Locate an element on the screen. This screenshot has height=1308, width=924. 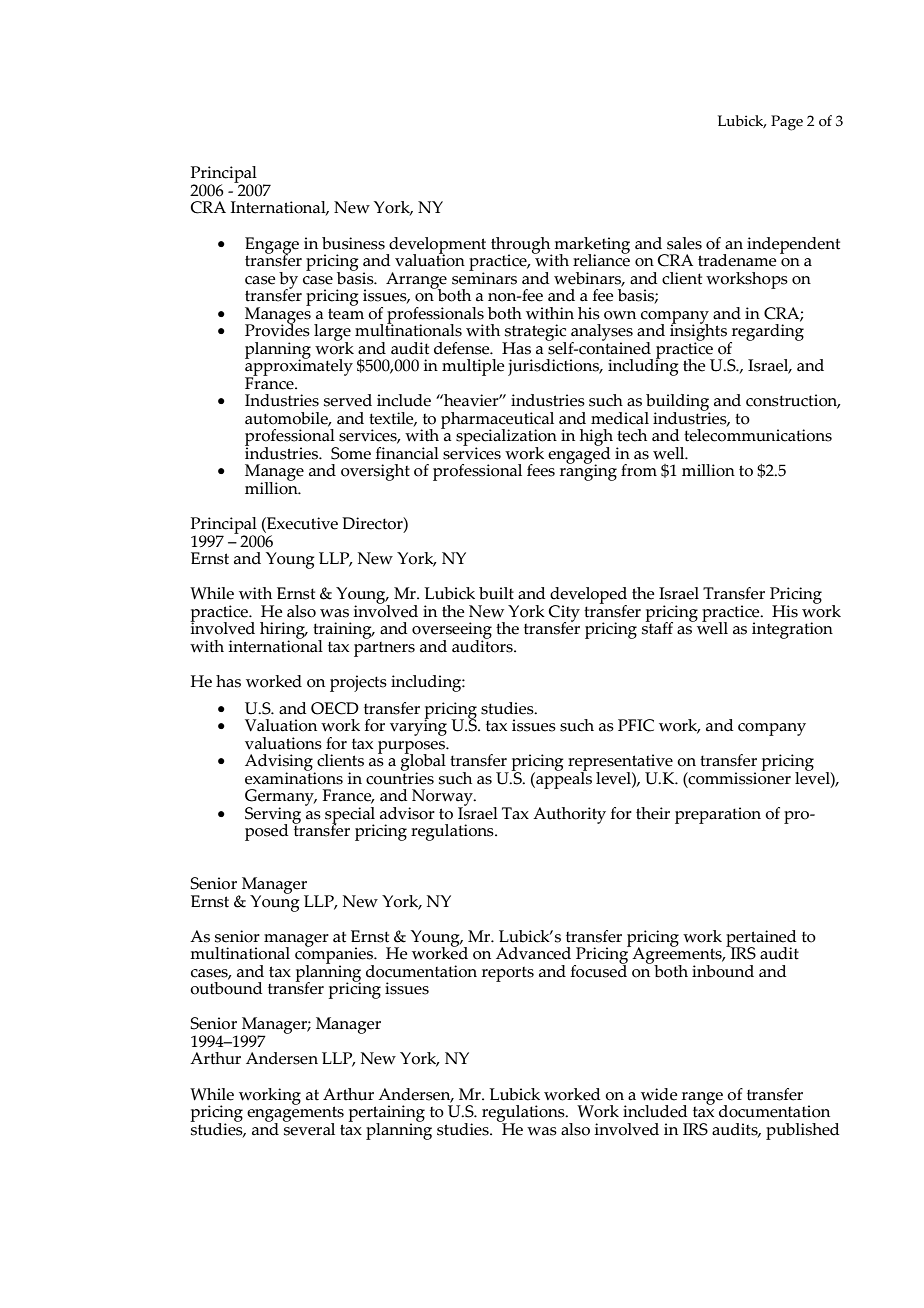
wide is located at coordinates (659, 1094).
